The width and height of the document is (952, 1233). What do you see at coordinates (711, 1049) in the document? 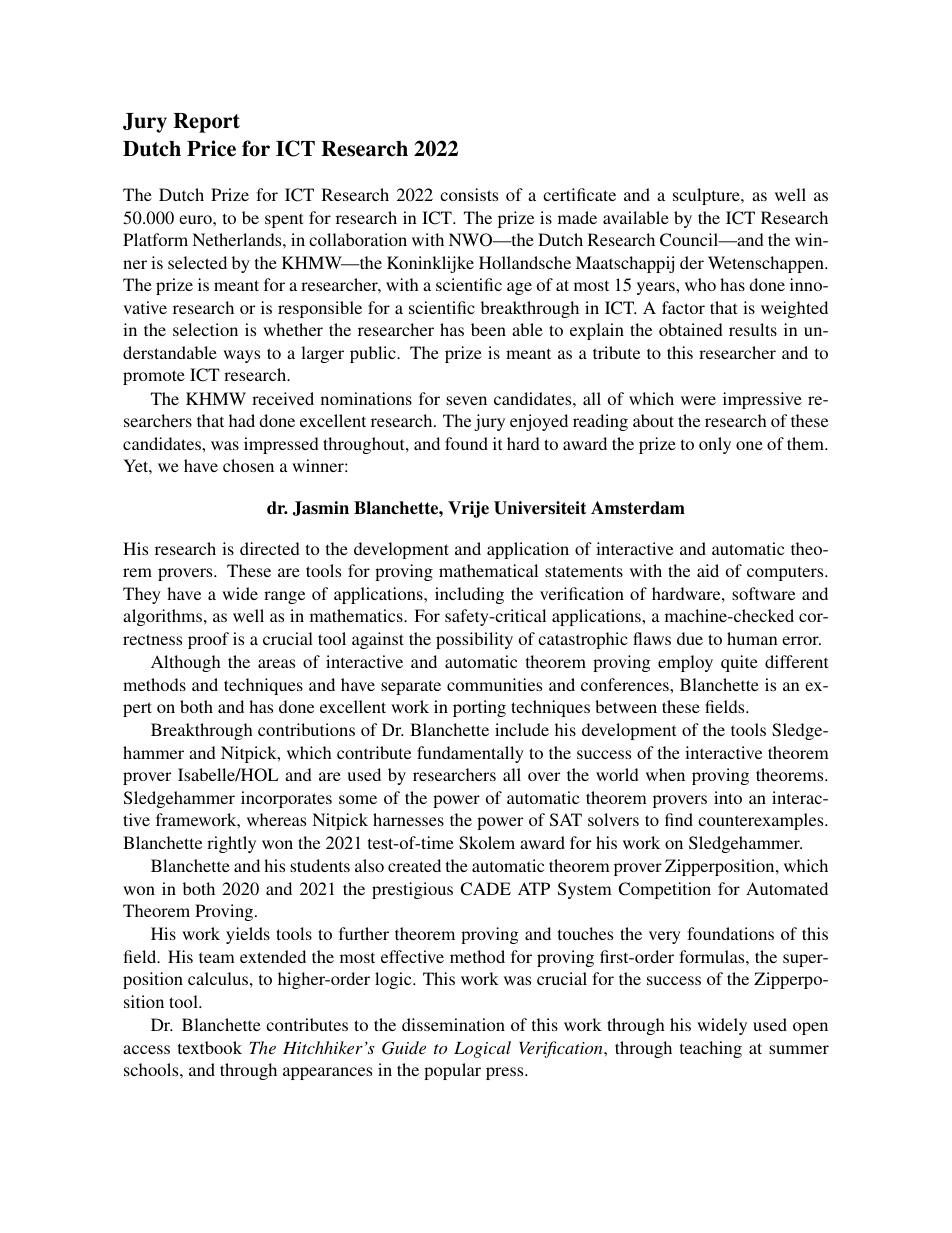
I see `teaching` at bounding box center [711, 1049].
